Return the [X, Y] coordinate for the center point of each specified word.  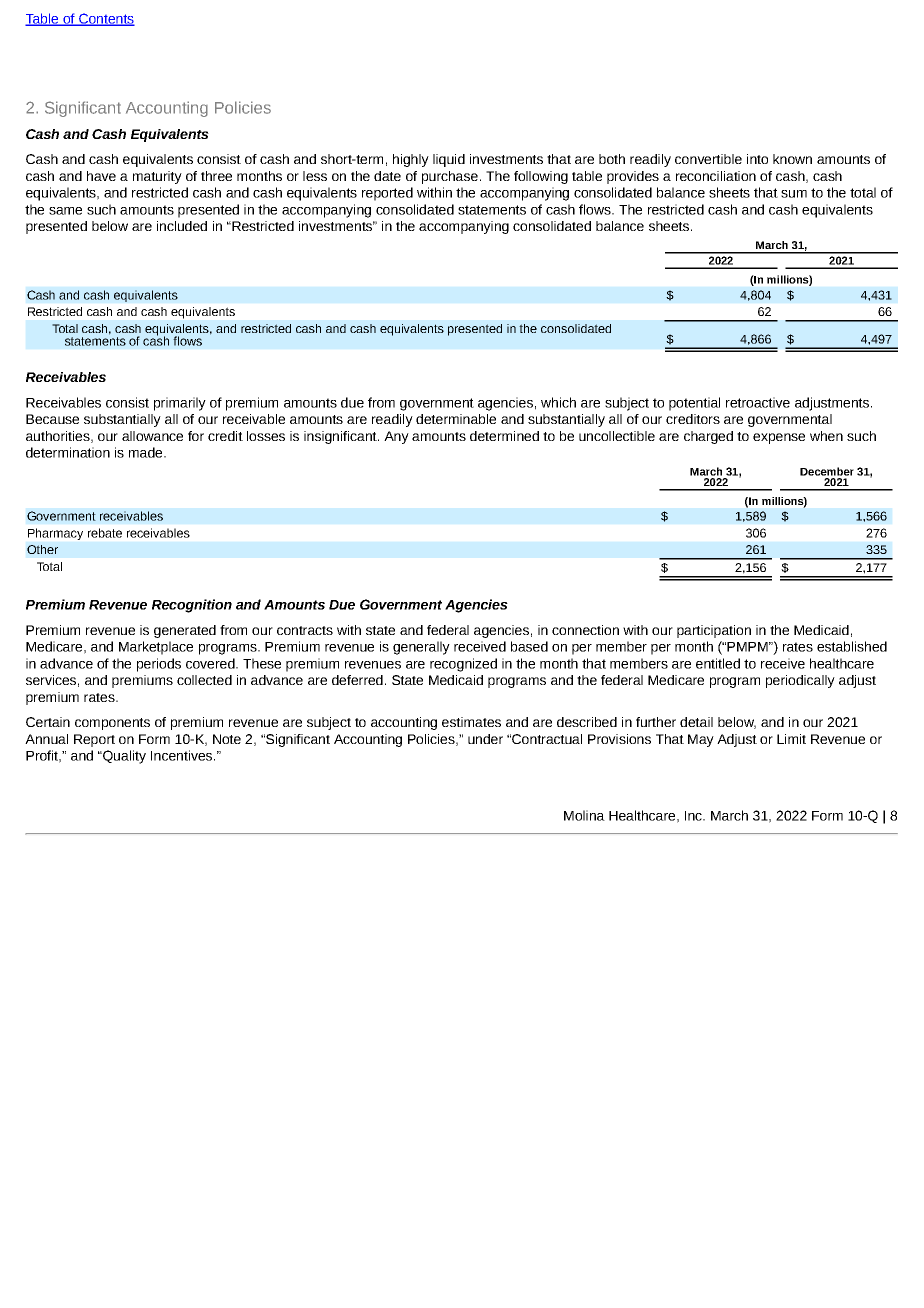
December [827, 471]
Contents [106, 19]
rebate [105, 533]
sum [794, 194]
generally [421, 648]
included [182, 226]
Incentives [183, 755]
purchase [450, 177]
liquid [449, 160]
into [757, 159]
